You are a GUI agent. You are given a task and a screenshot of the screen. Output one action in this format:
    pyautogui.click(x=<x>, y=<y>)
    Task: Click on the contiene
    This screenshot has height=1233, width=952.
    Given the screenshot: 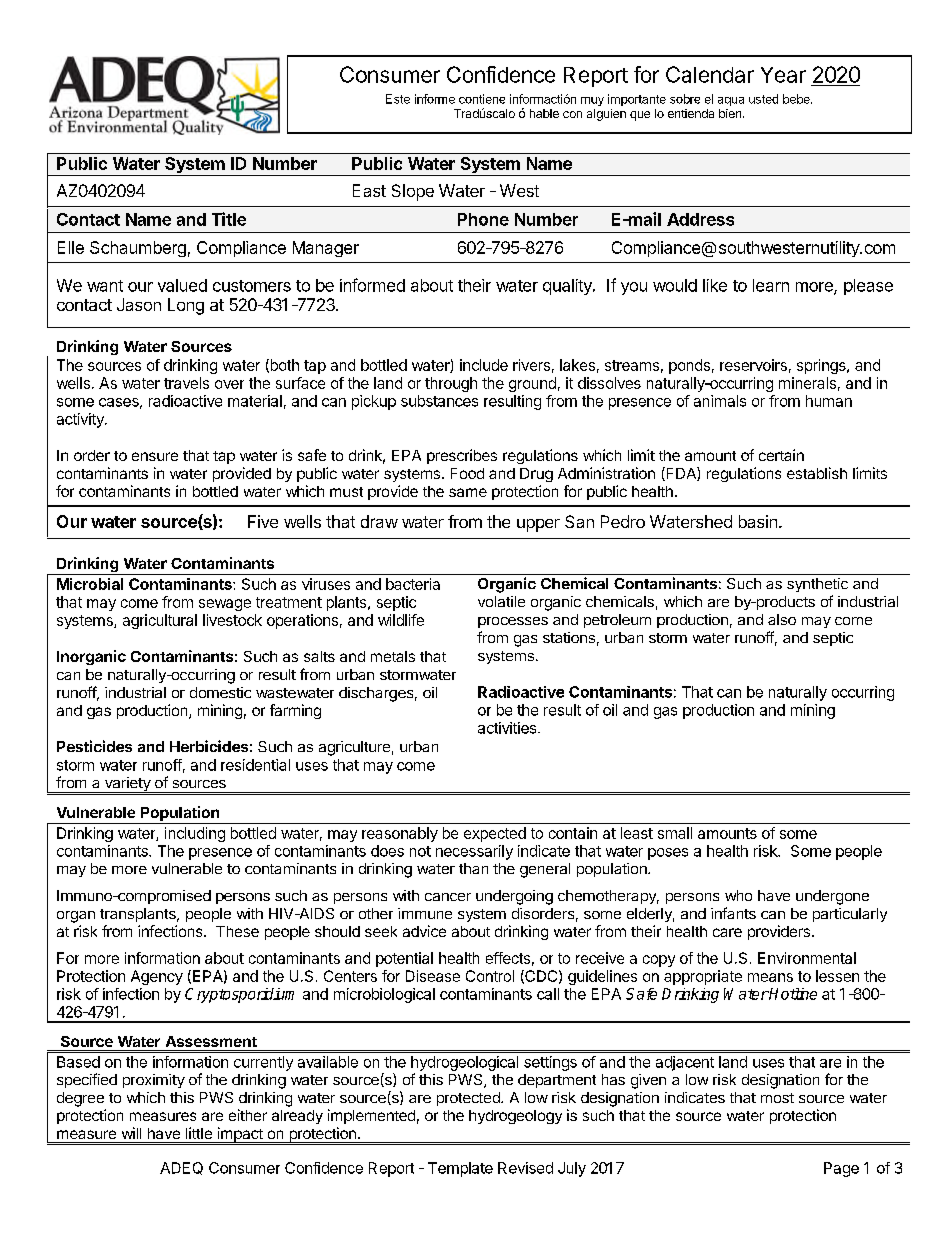 What is the action you would take?
    pyautogui.click(x=482, y=99)
